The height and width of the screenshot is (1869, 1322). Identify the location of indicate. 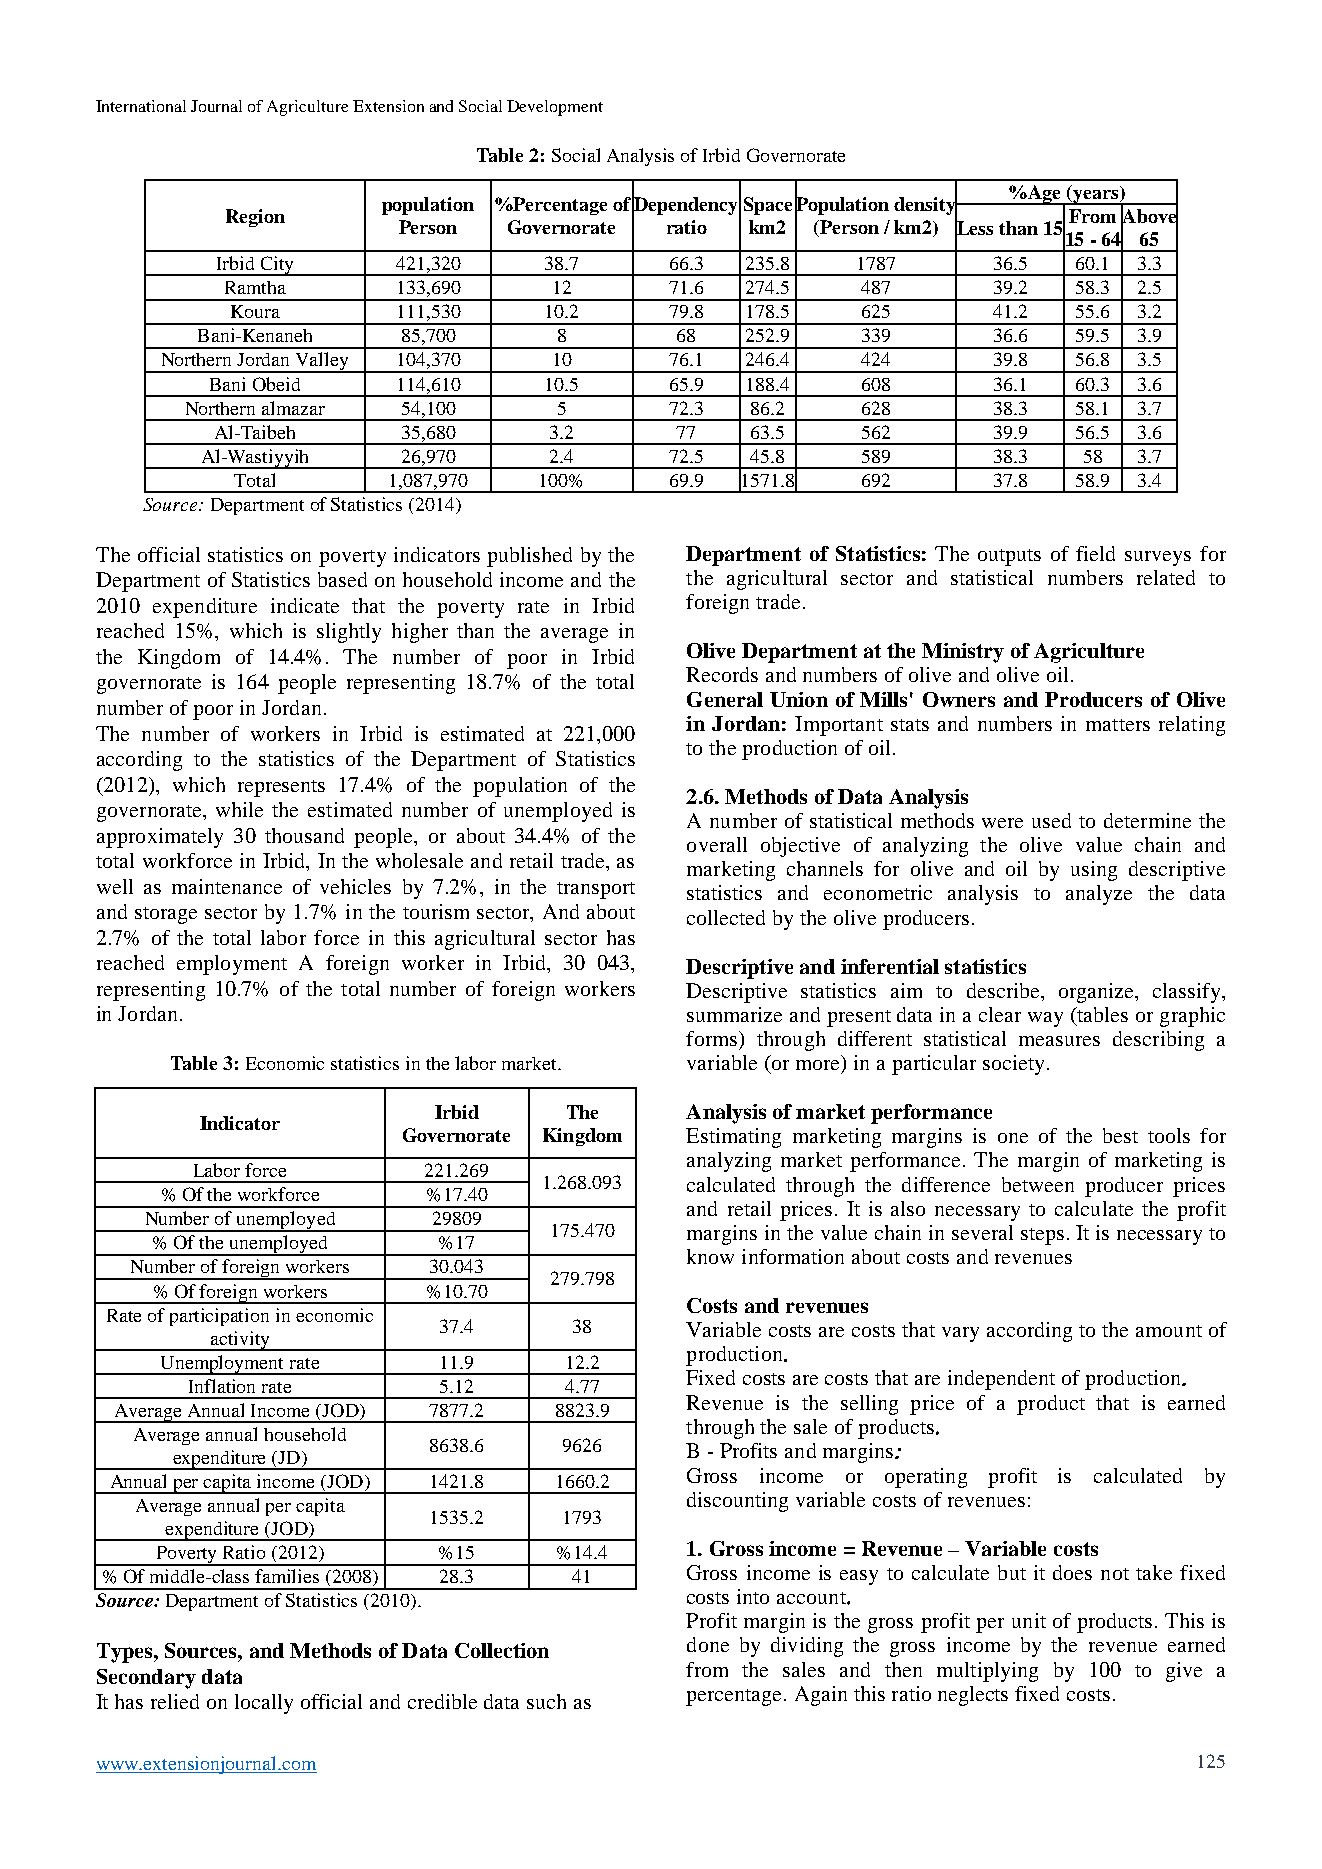
(305, 605).
